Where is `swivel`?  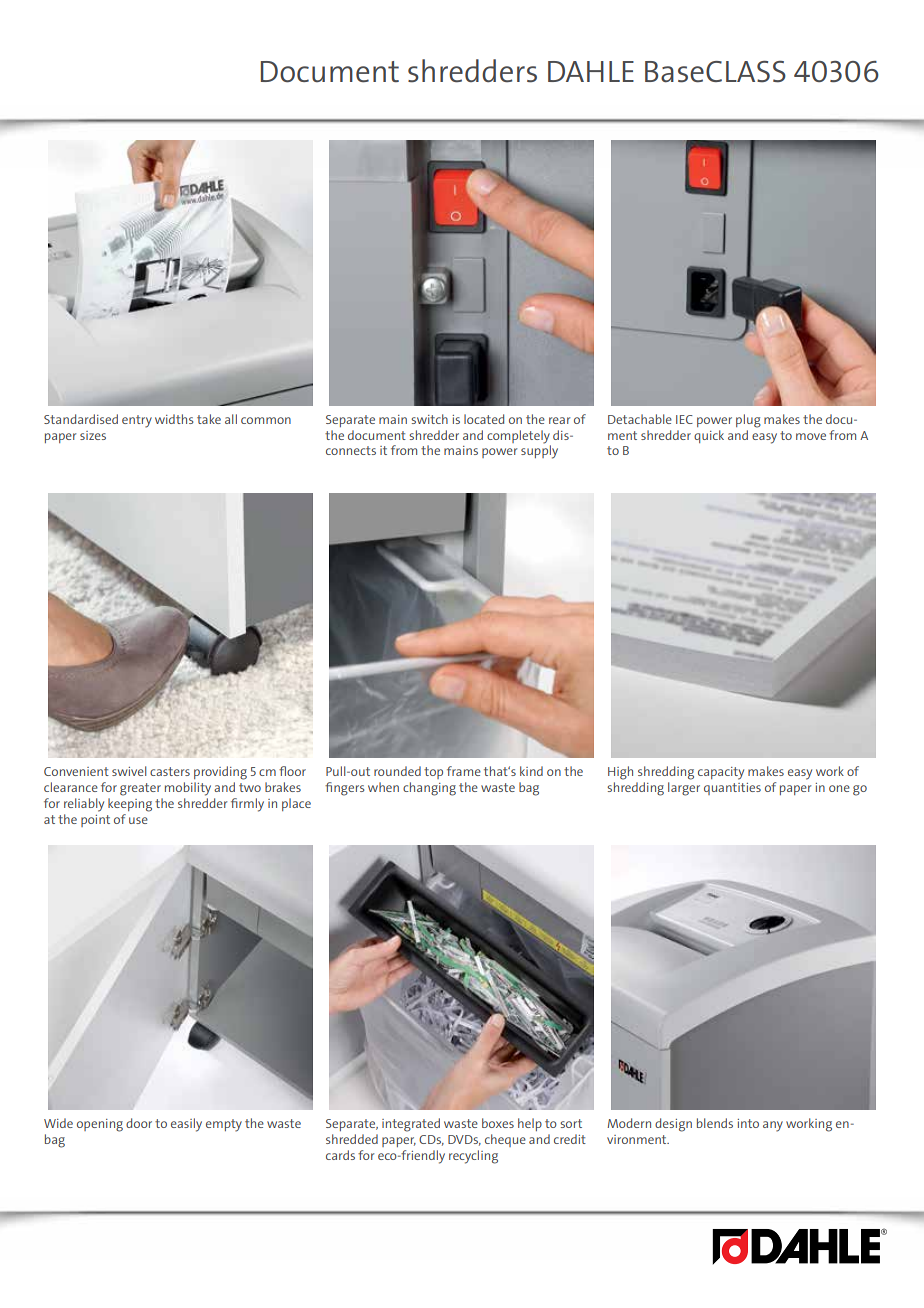 swivel is located at coordinates (129, 771).
